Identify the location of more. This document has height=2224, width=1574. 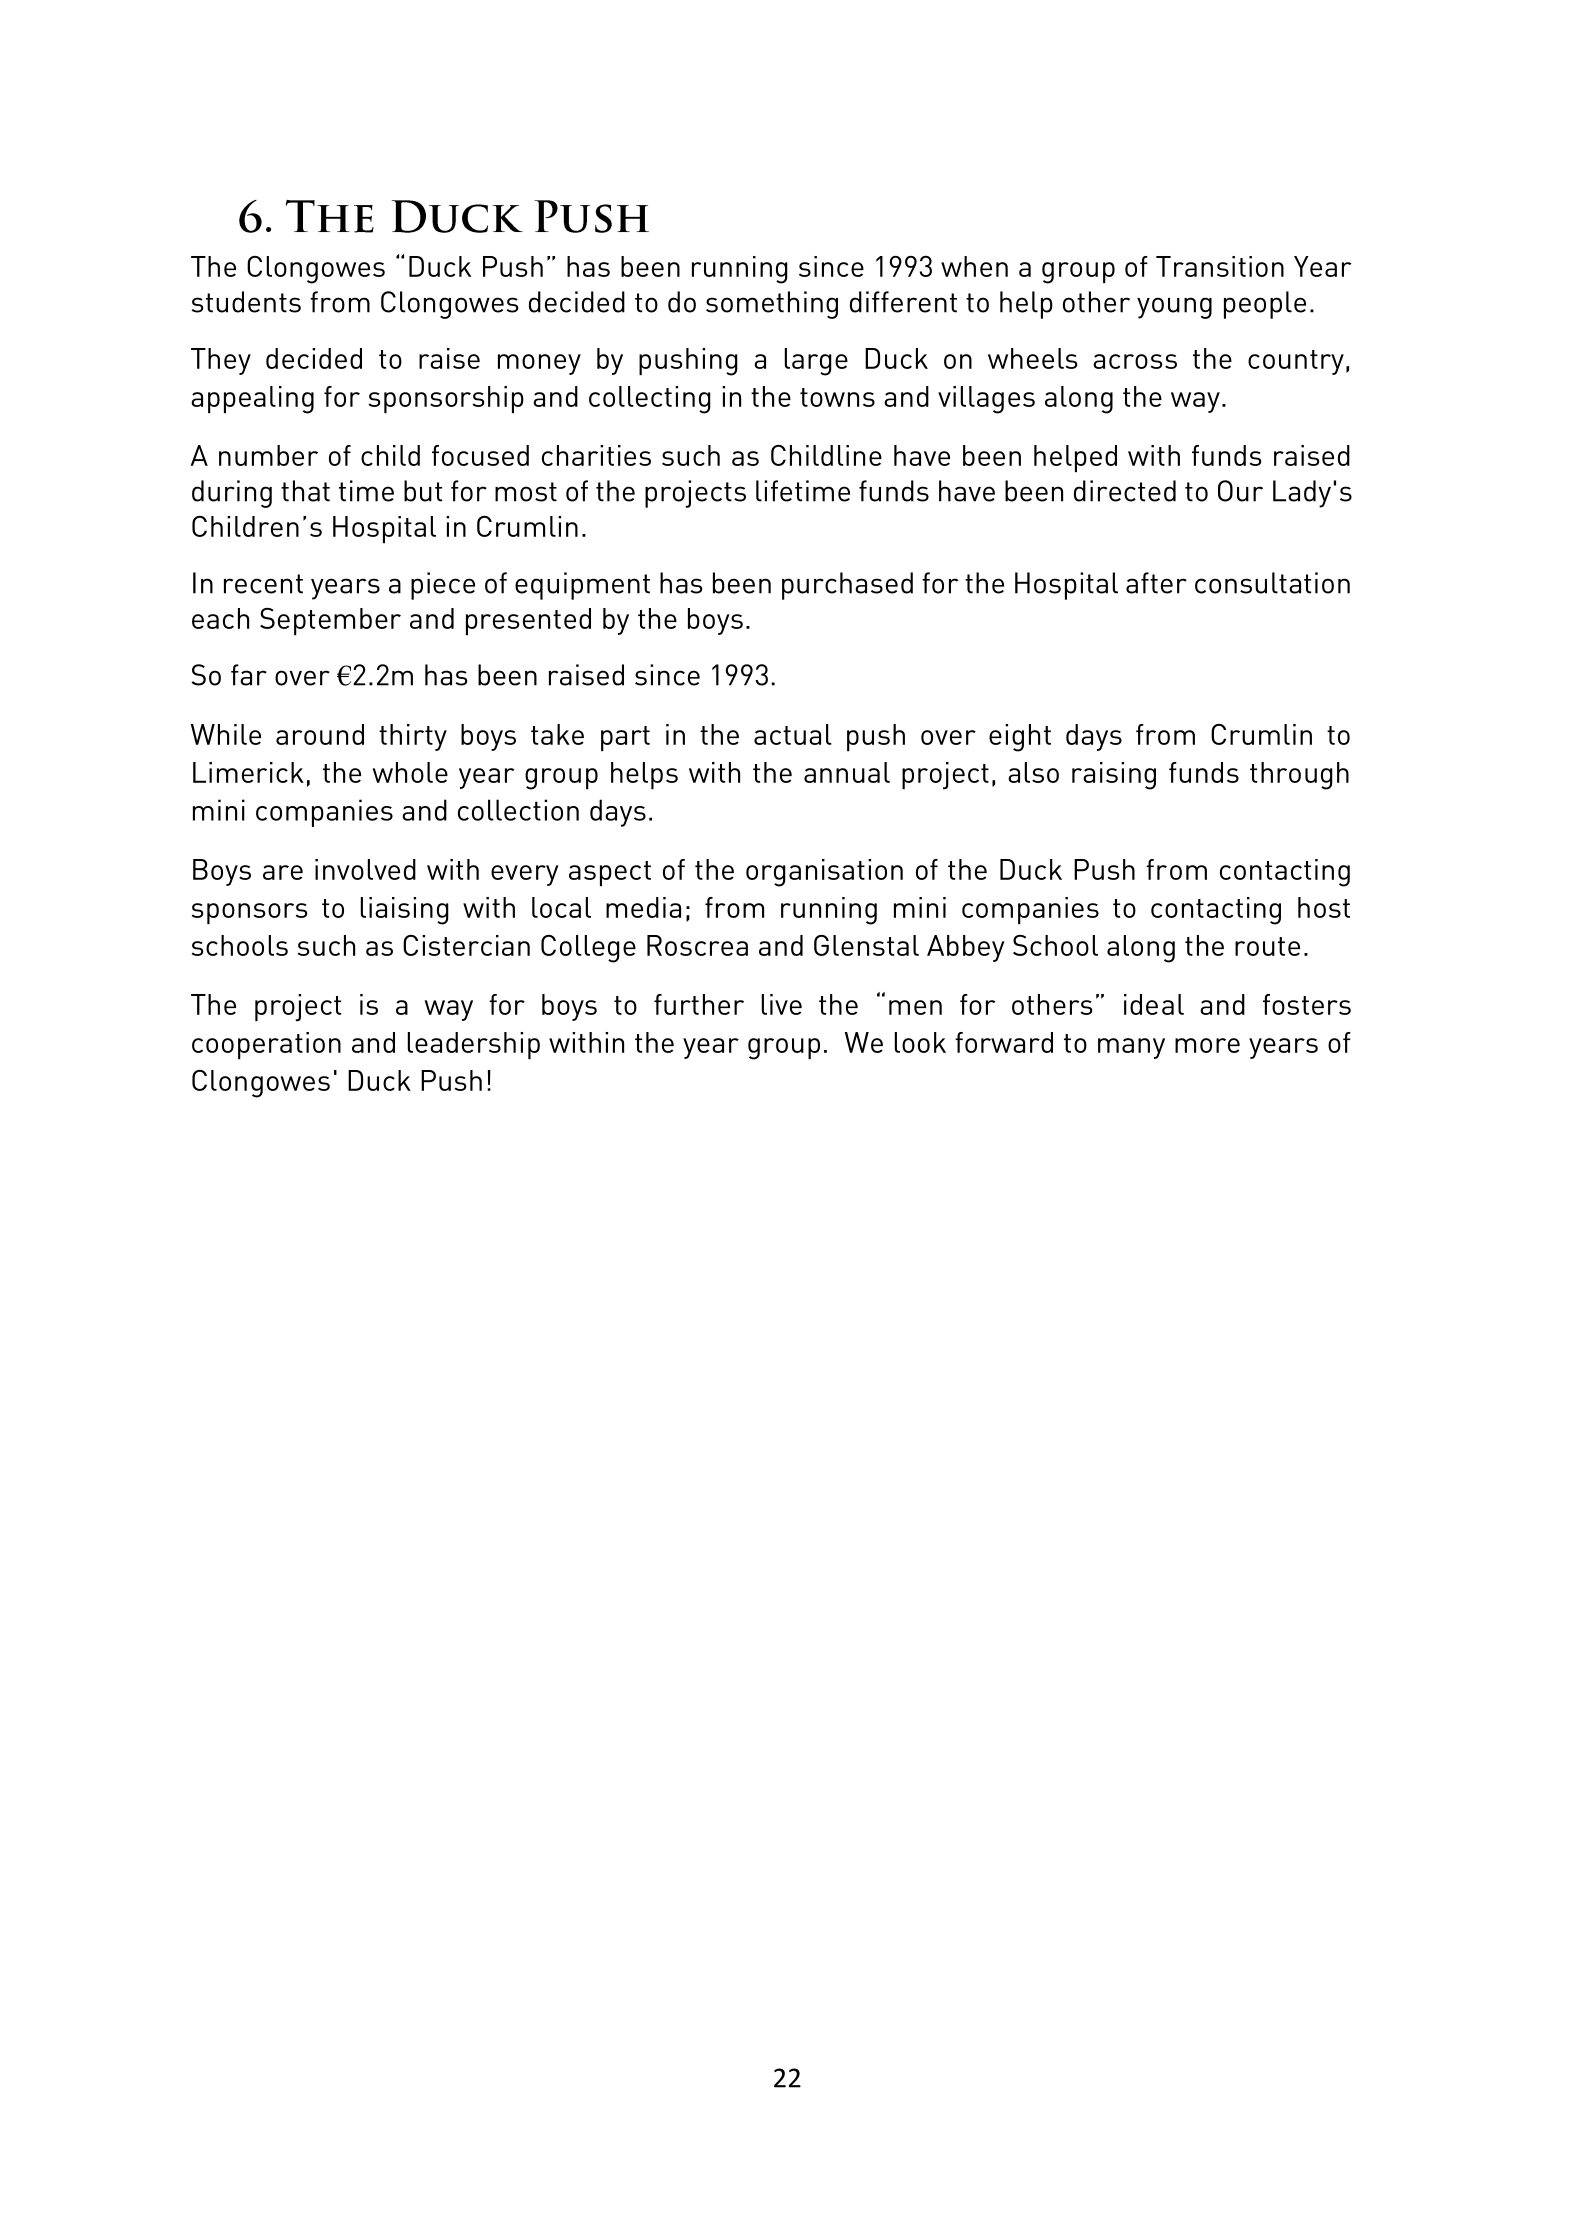
(1207, 1045).
